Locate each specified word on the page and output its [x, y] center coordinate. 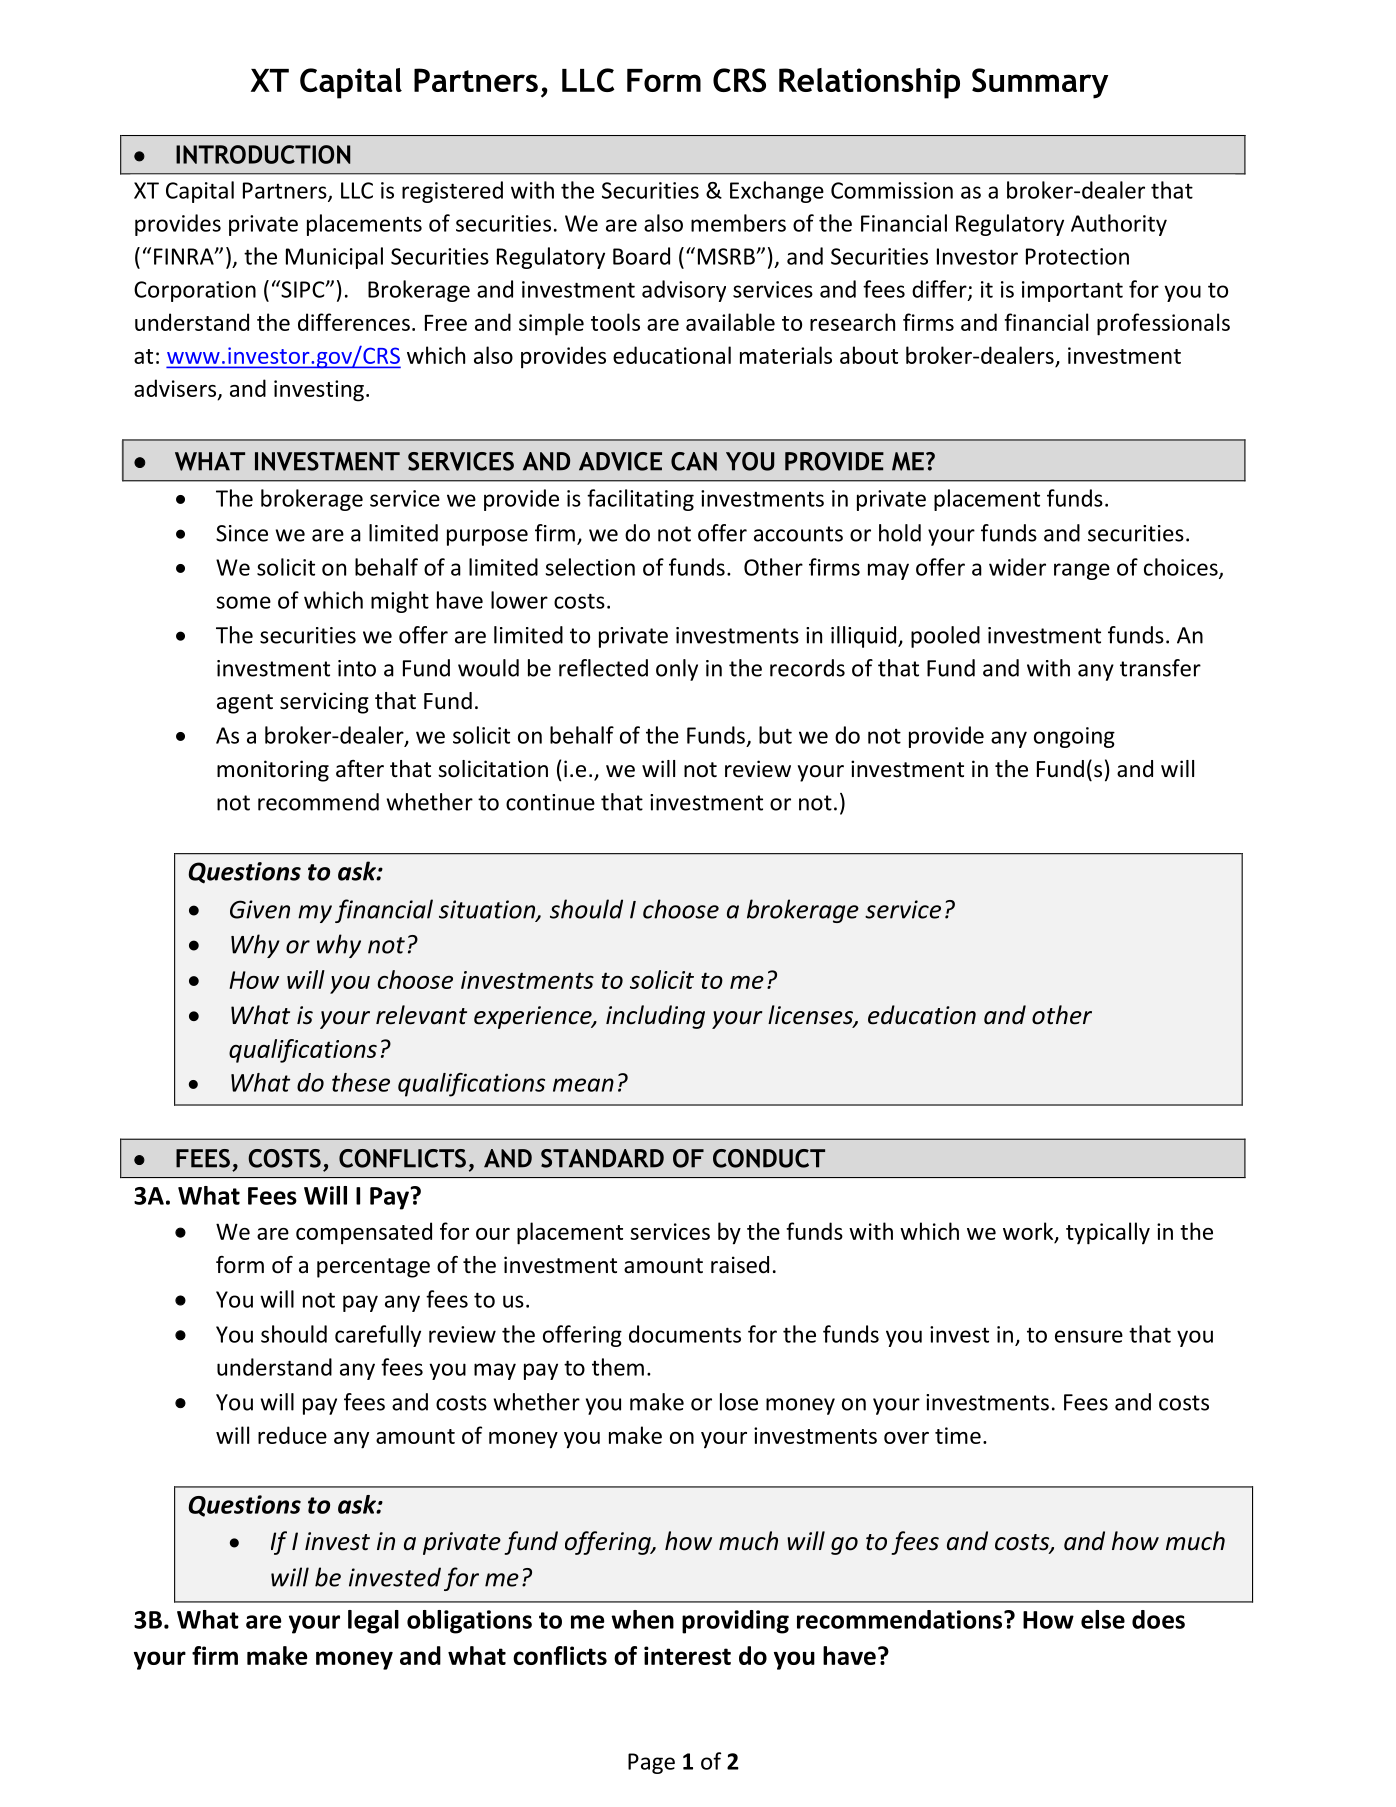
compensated [364, 1233]
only [677, 670]
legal [373, 1622]
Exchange [777, 192]
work [1029, 1232]
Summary [1040, 83]
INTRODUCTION [263, 154]
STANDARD [602, 1158]
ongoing [1074, 737]
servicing [324, 703]
